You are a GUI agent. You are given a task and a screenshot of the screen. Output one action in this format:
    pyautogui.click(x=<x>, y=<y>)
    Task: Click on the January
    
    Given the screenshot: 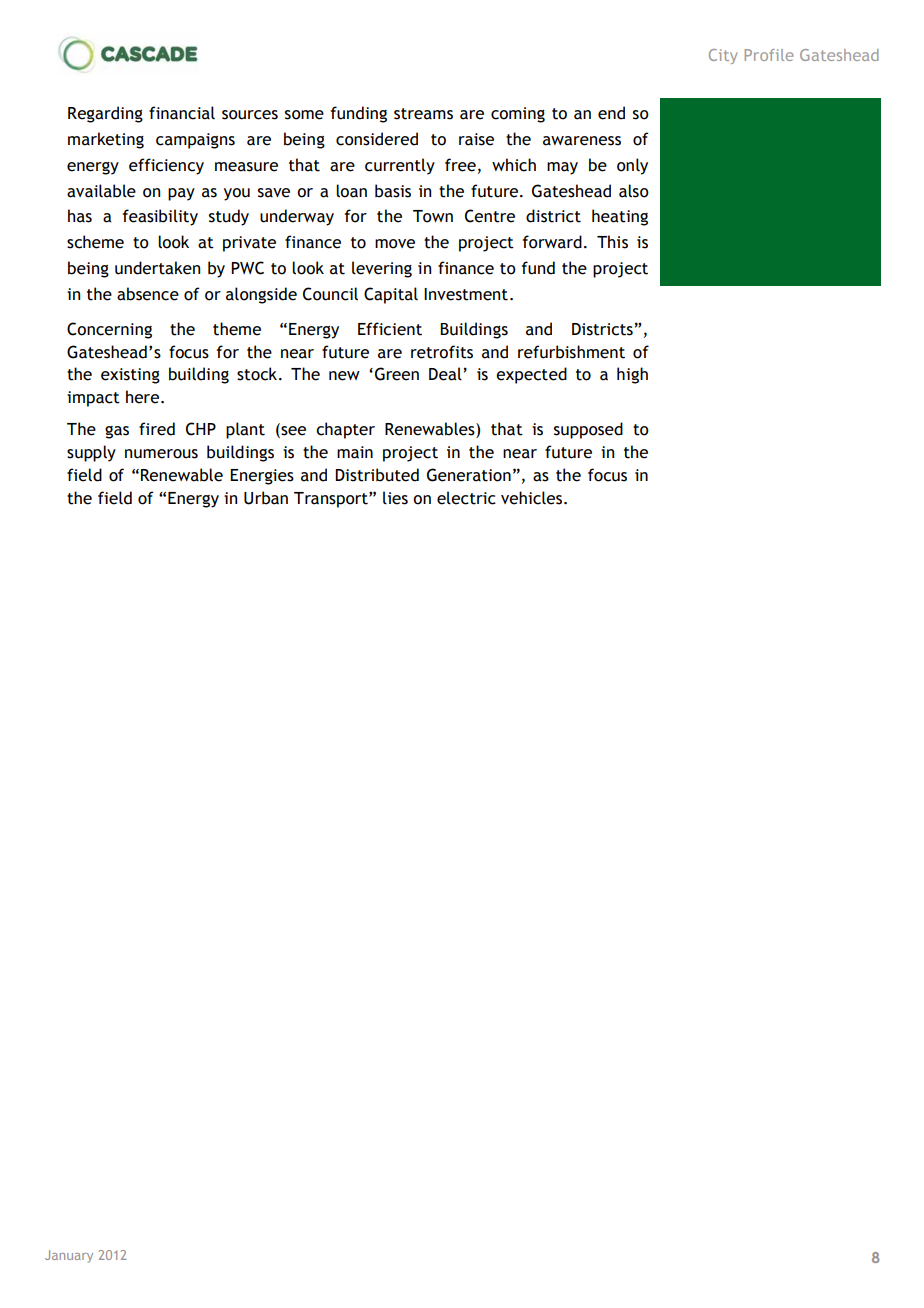 What is the action you would take?
    pyautogui.click(x=69, y=1256)
